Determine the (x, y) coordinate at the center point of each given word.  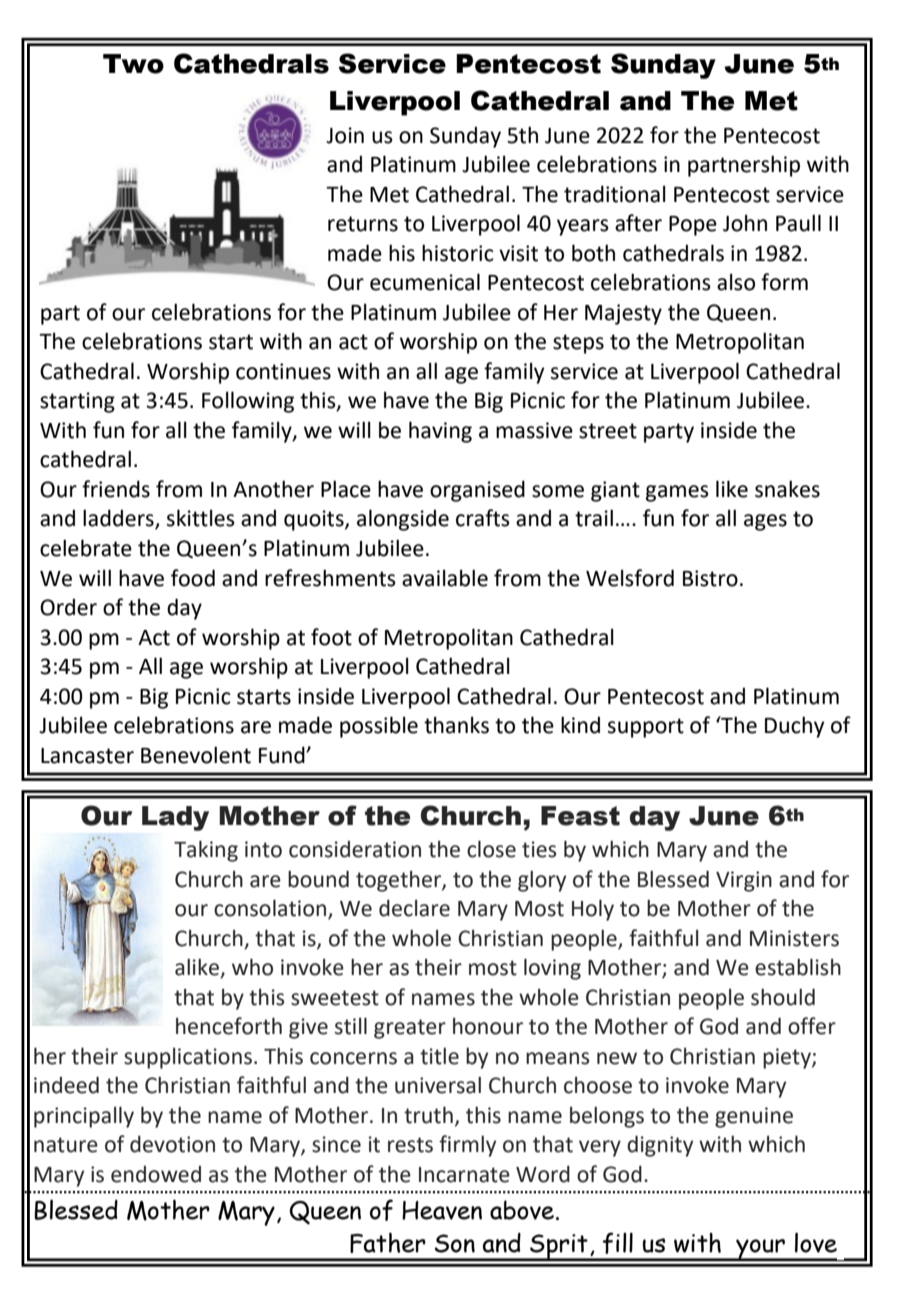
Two (133, 64)
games (677, 493)
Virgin (744, 881)
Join (345, 135)
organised (477, 491)
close (491, 849)
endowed (156, 1174)
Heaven (442, 1210)
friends (116, 489)
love (816, 1242)
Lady (175, 818)
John (745, 223)
